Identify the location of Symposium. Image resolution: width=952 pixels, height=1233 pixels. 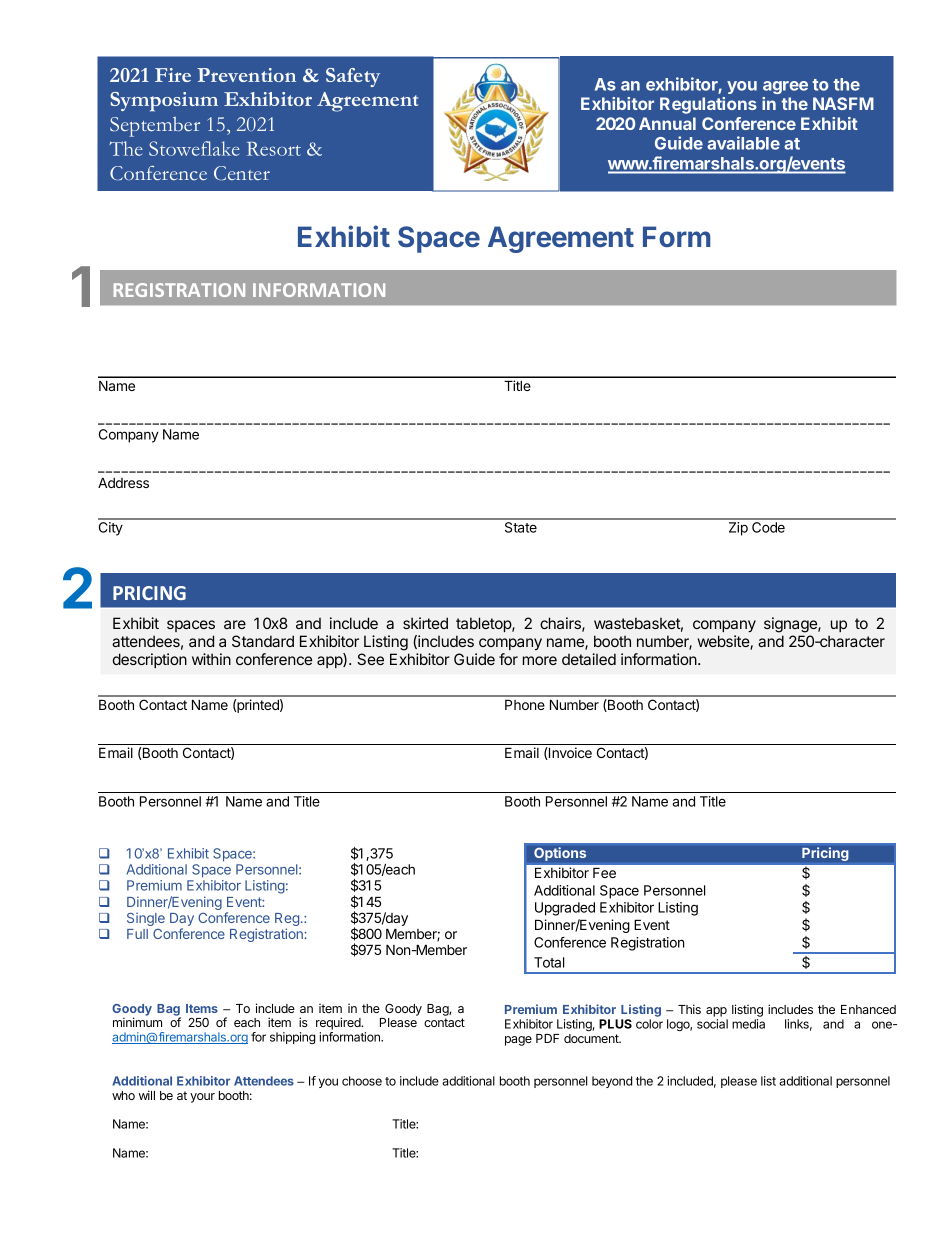
(164, 102).
